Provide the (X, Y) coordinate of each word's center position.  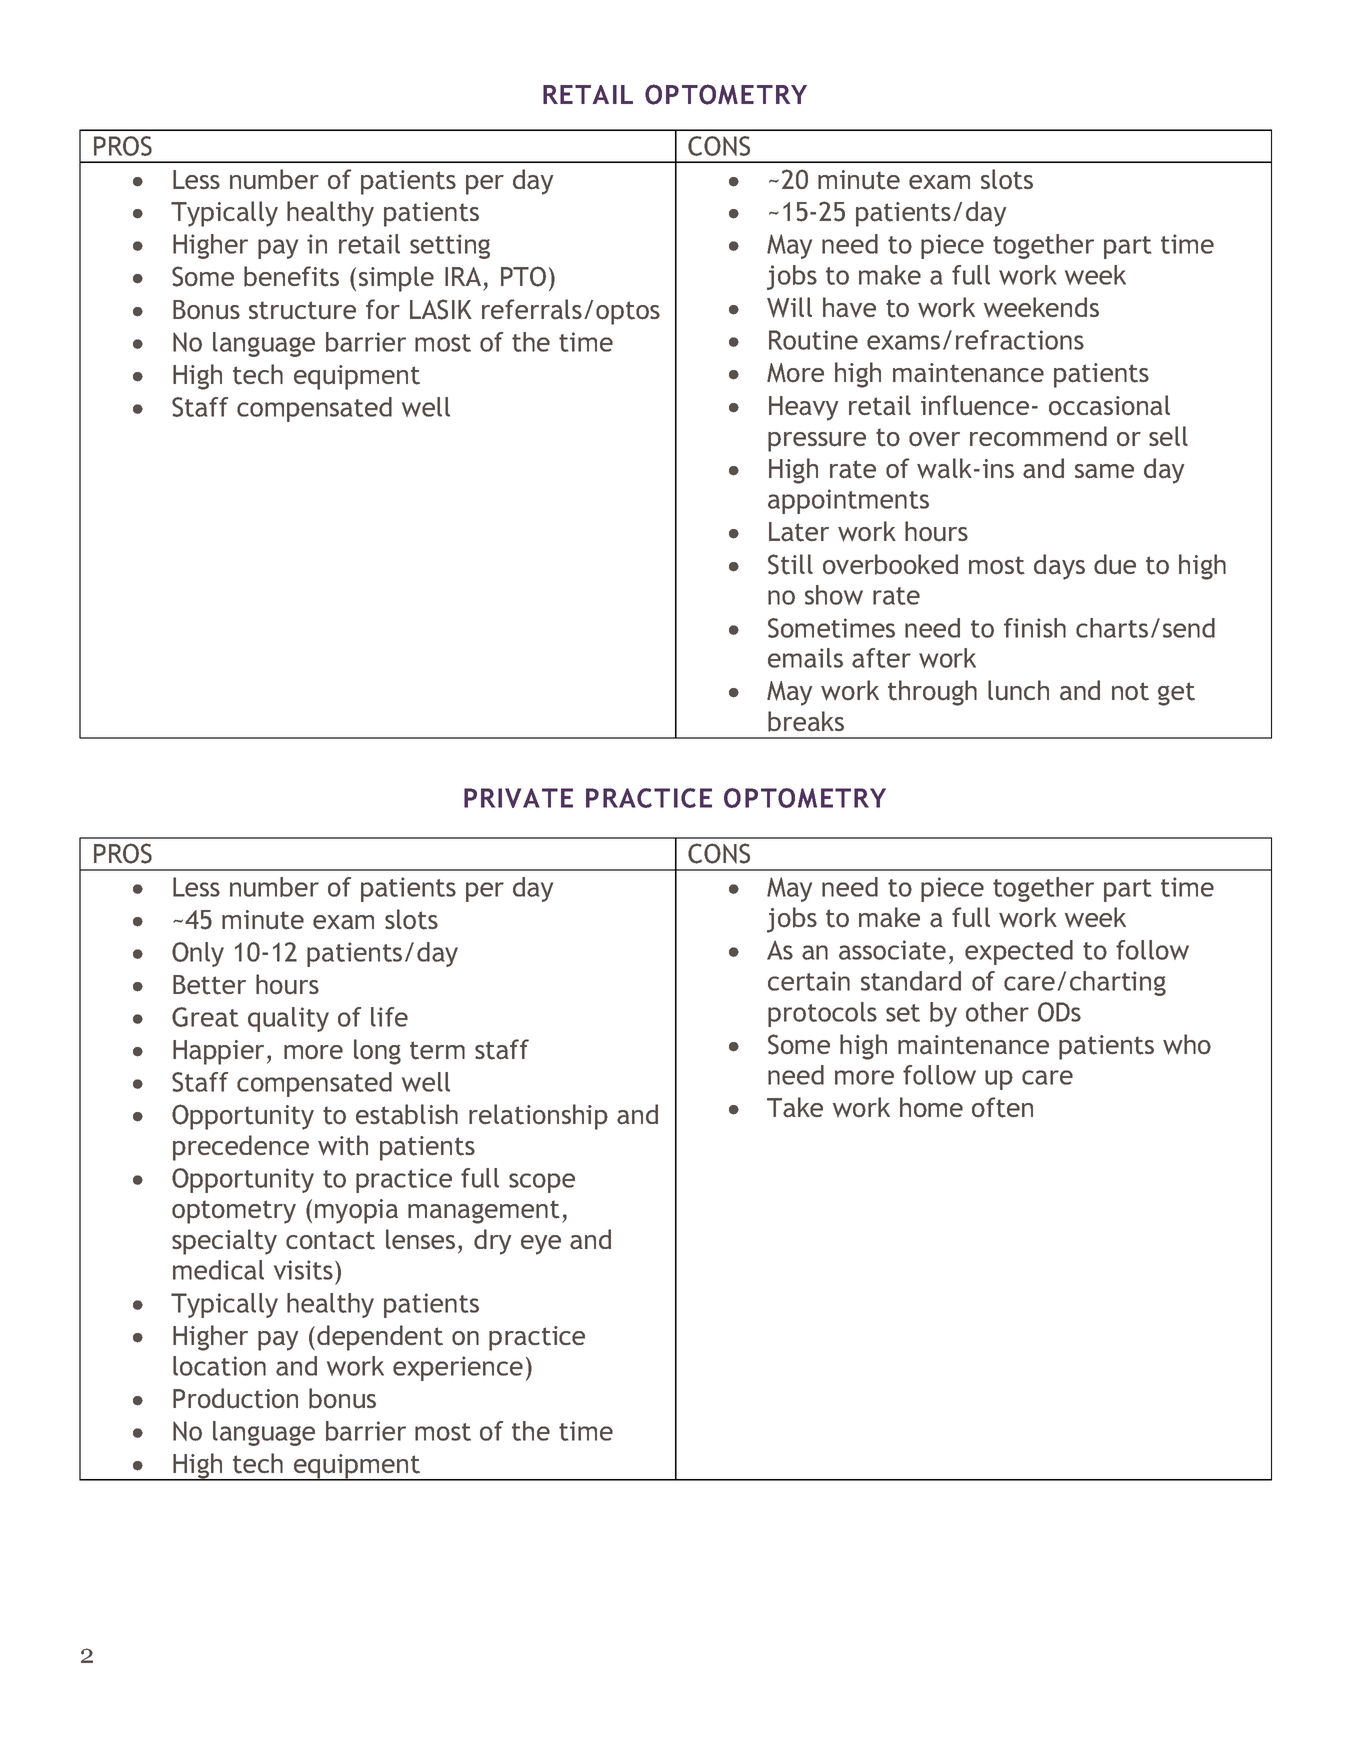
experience (458, 1368)
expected (1019, 952)
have (849, 307)
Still (790, 564)
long (377, 1052)
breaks (806, 721)
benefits (291, 276)
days (1059, 567)
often (1002, 1107)
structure (302, 310)
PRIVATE (518, 798)
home (931, 1107)
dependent (380, 1338)
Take (795, 1107)
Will (789, 307)
